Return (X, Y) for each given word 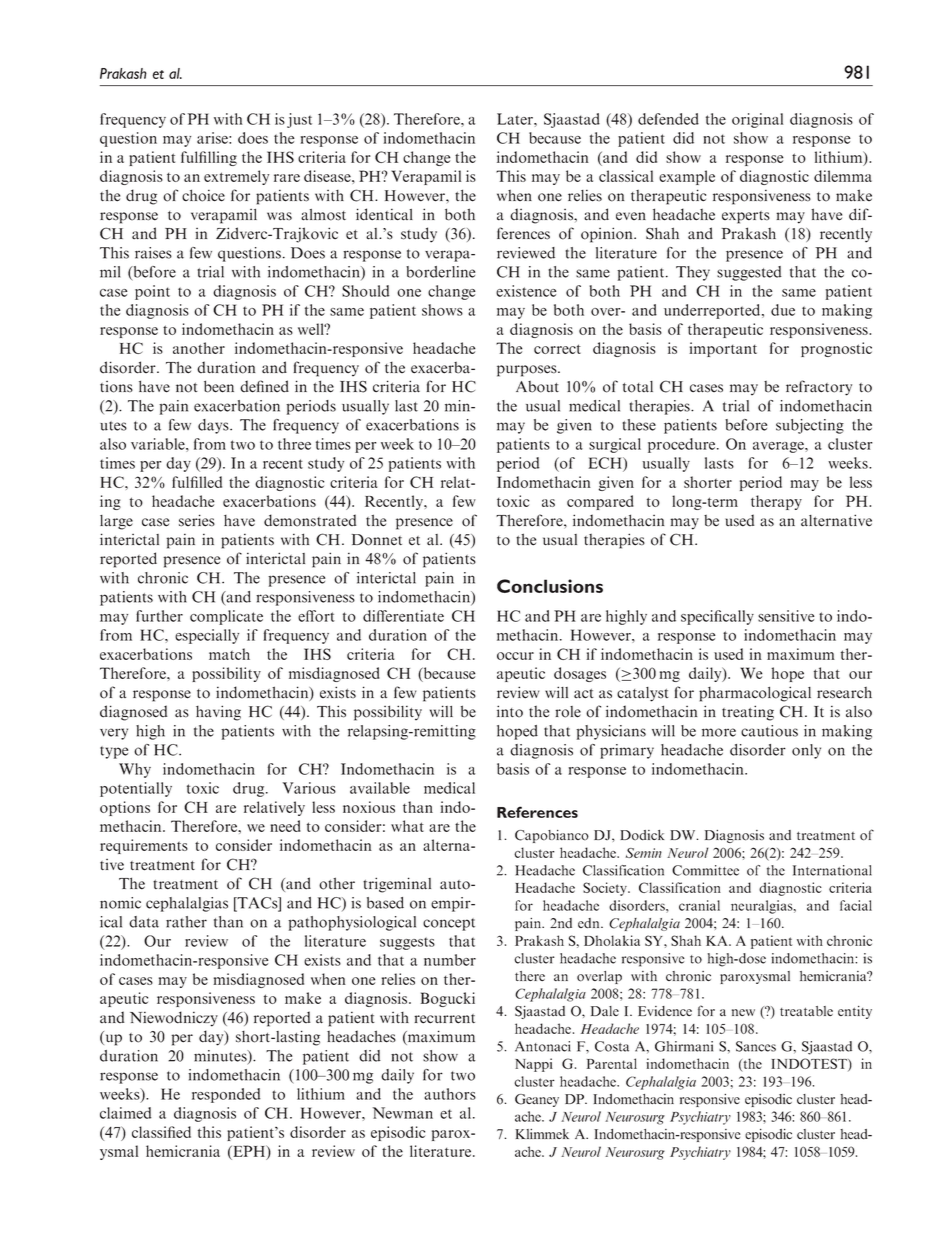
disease (328, 176)
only (806, 751)
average (779, 447)
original (757, 120)
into (510, 711)
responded (226, 1095)
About (537, 387)
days (214, 426)
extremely (236, 177)
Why (135, 770)
